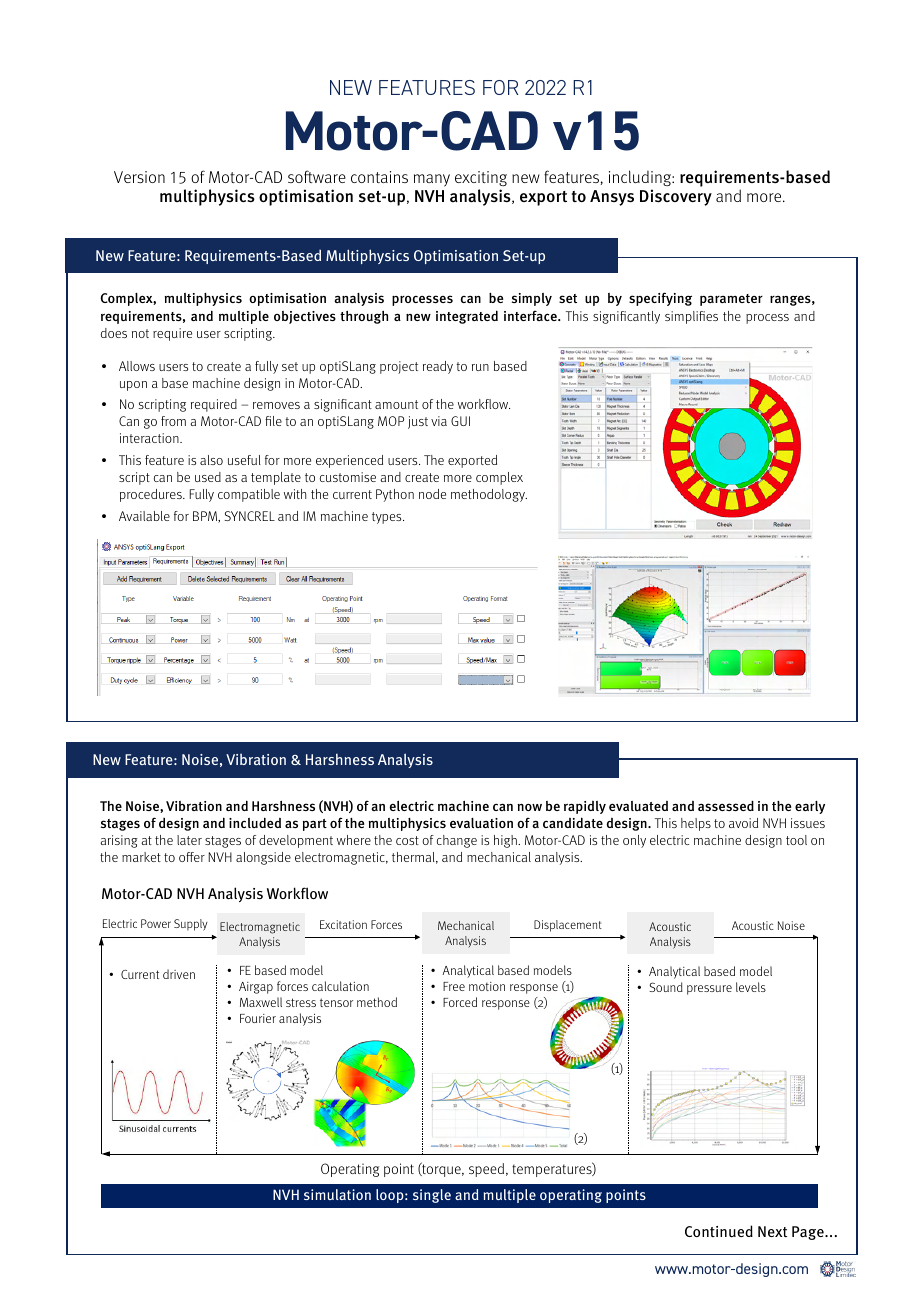  What do you see at coordinates (139, 177) in the screenshot?
I see `Version` at bounding box center [139, 177].
